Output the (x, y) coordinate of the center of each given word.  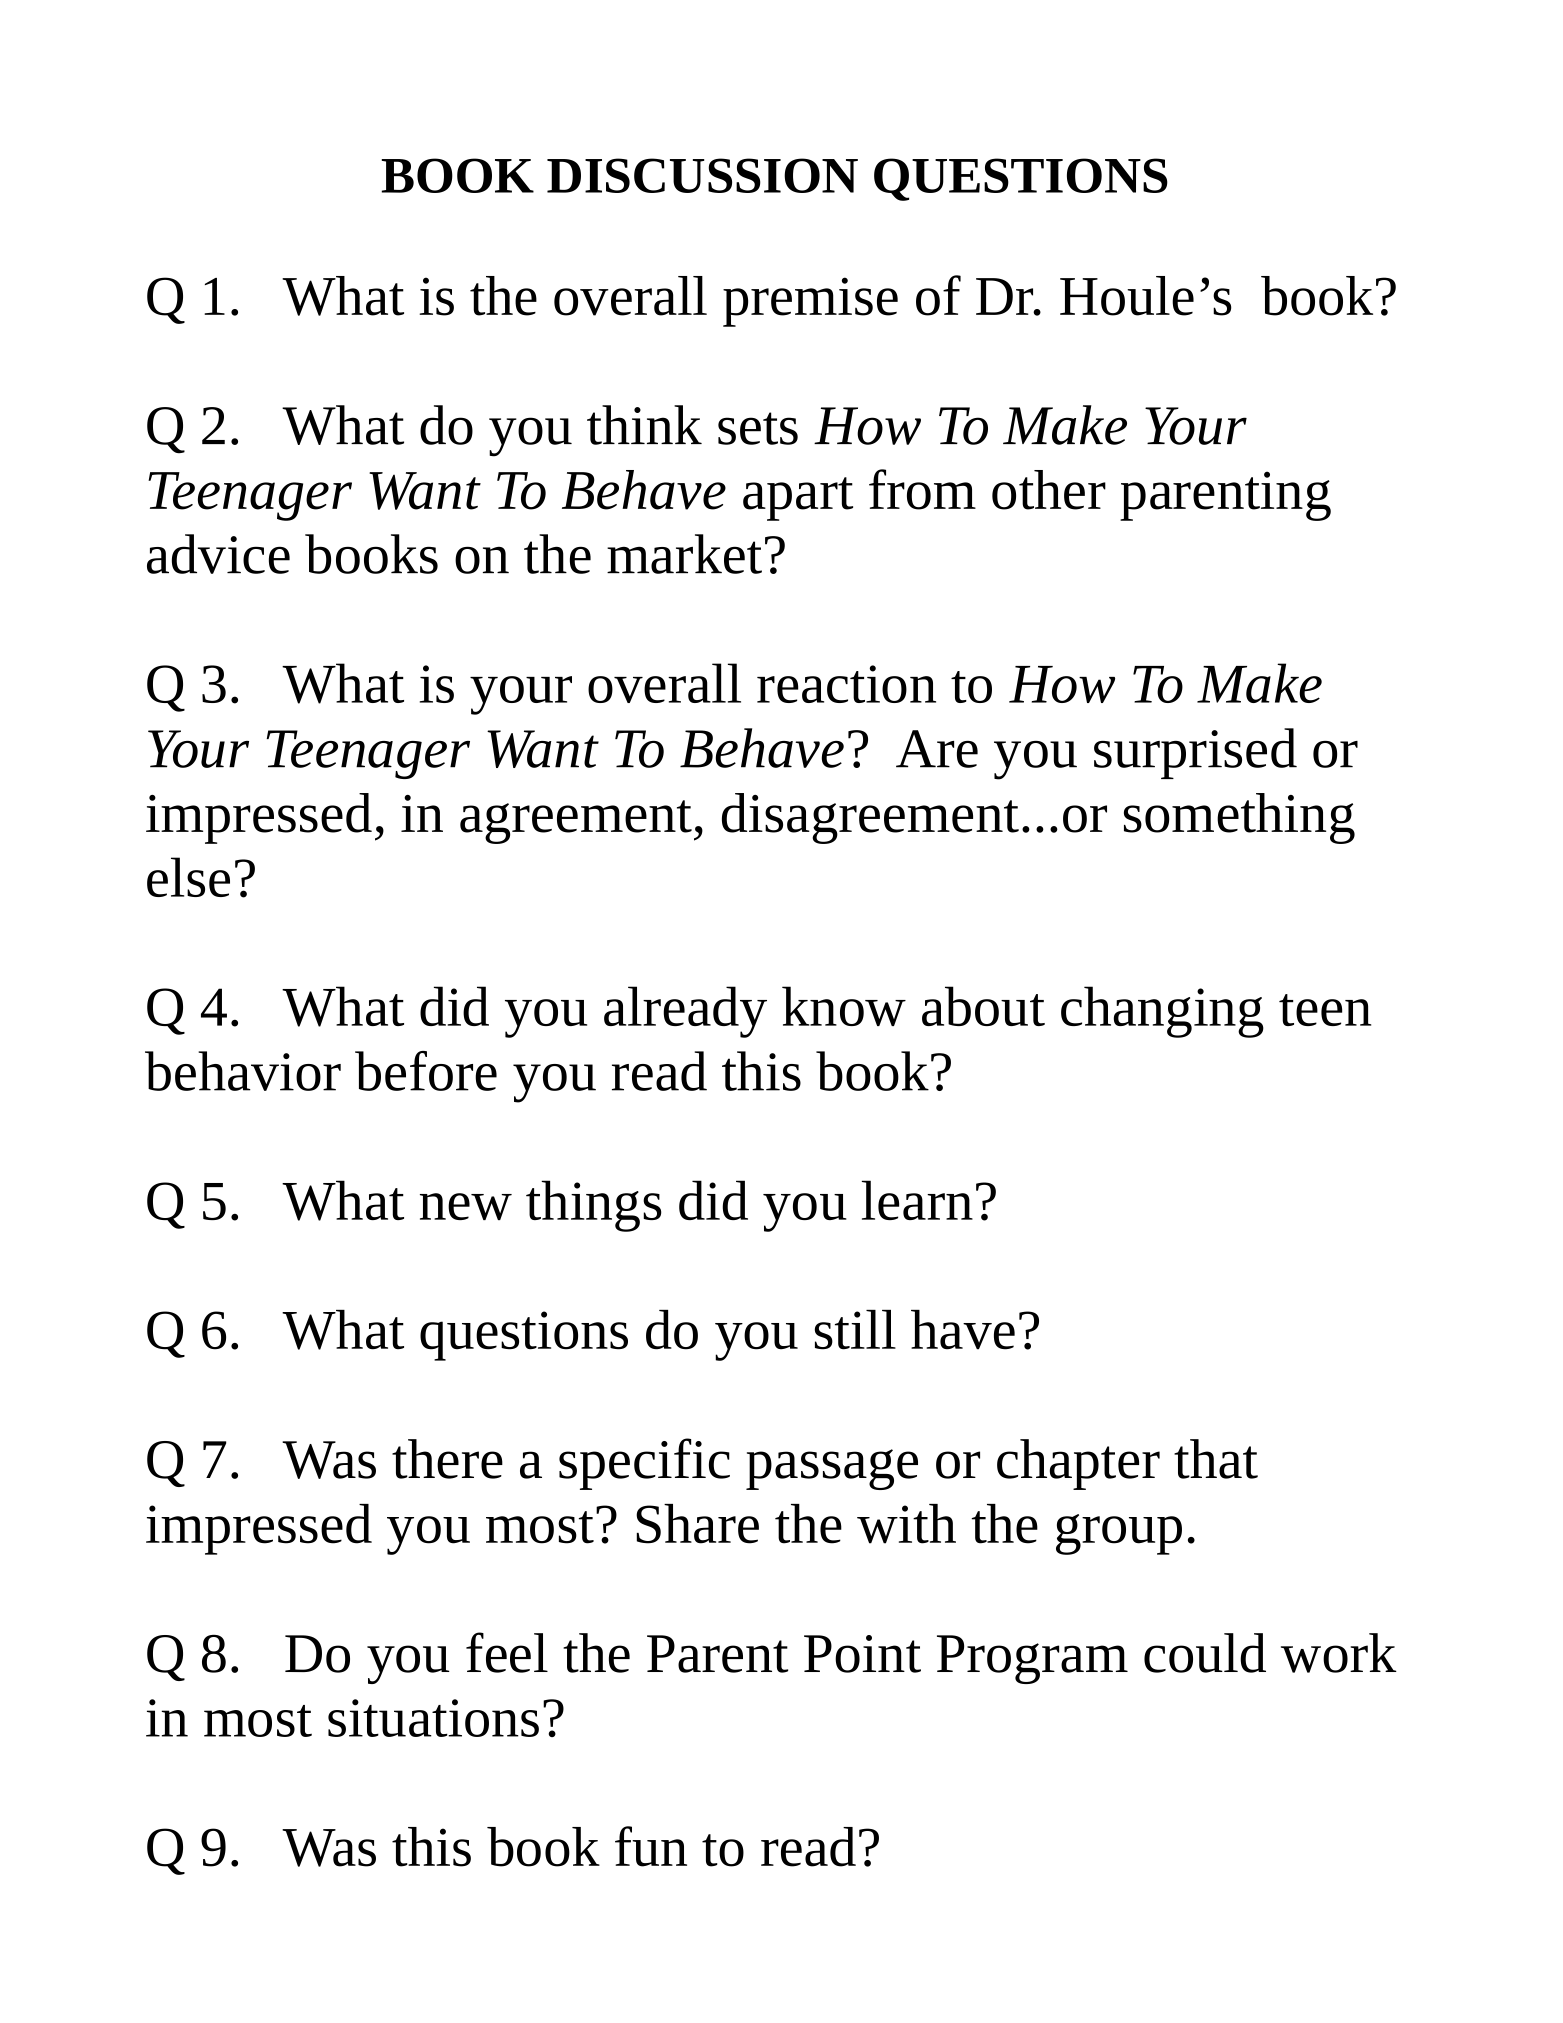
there (447, 1459)
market (684, 554)
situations (433, 1718)
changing (1162, 1012)
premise (810, 302)
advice (218, 554)
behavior (243, 1071)
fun (651, 1846)
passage (832, 1469)
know (844, 1006)
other (1049, 490)
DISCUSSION (702, 175)
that (1216, 1459)
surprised (1195, 753)
